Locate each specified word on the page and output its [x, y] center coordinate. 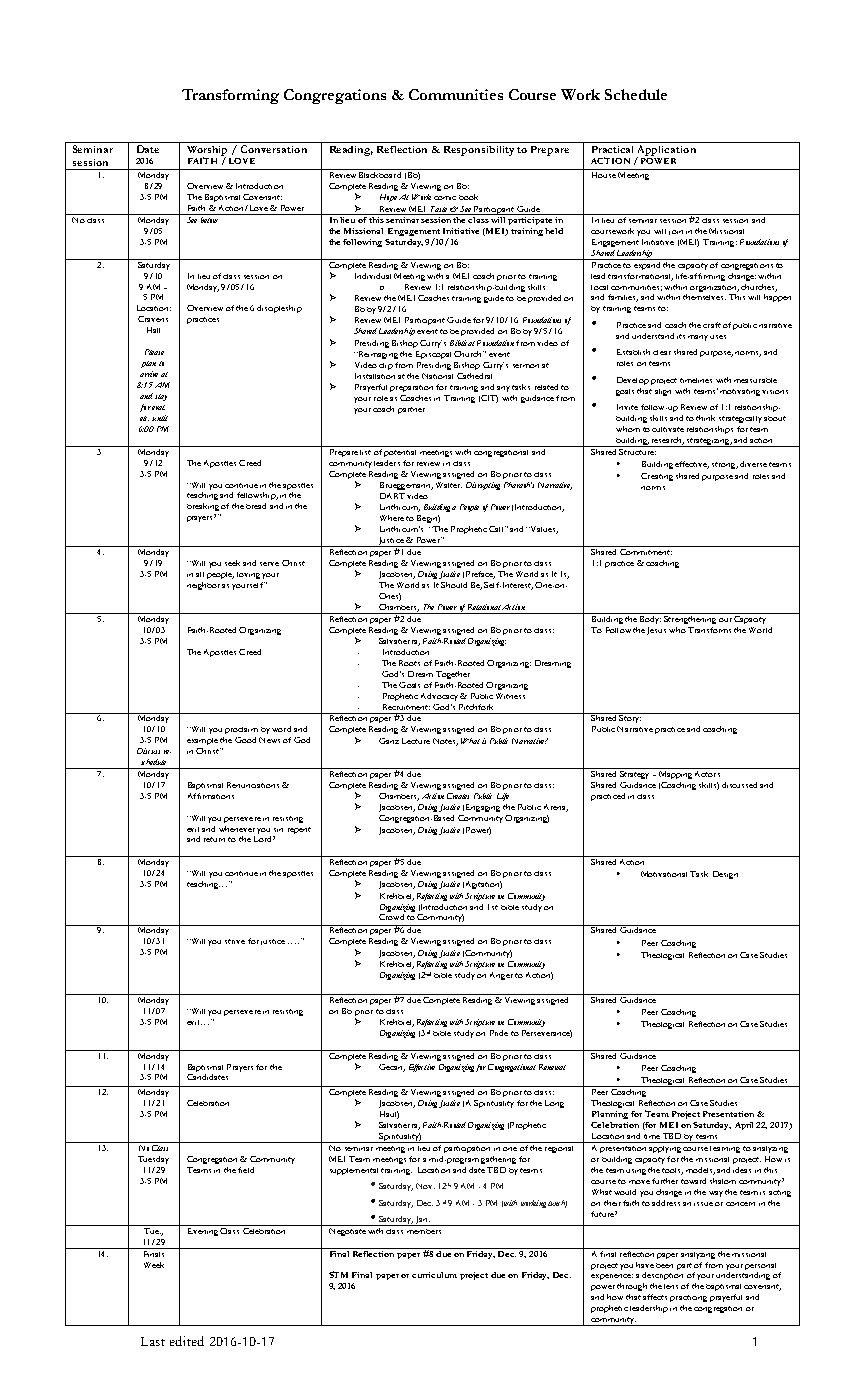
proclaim [241, 730]
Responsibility [479, 151]
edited [187, 1341]
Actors [707, 772]
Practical [612, 149]
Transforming [230, 96]
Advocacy [439, 697]
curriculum [434, 1275]
